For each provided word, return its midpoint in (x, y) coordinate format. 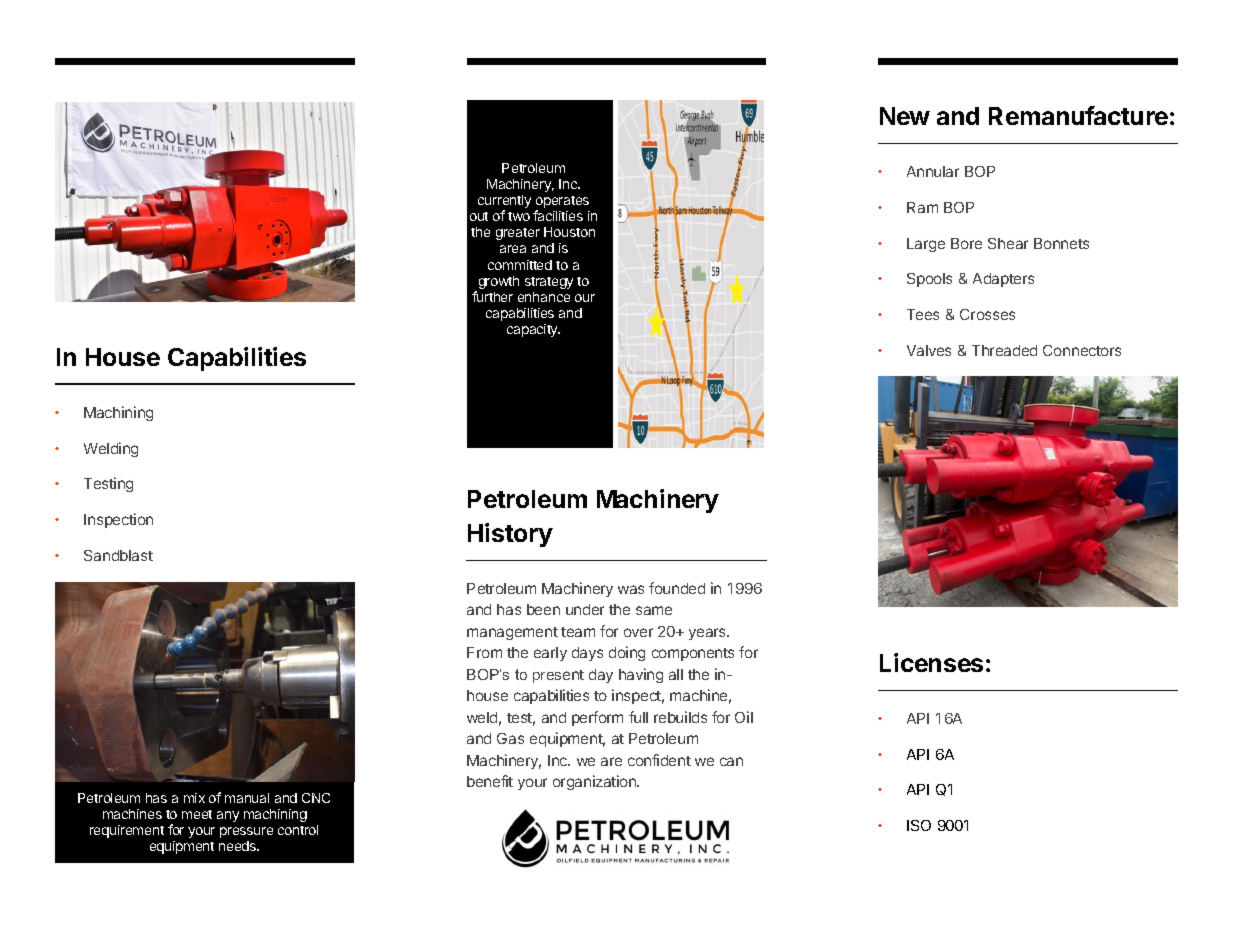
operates (562, 203)
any (228, 816)
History (510, 535)
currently (504, 203)
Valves (929, 350)
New (905, 116)
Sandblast (118, 555)
